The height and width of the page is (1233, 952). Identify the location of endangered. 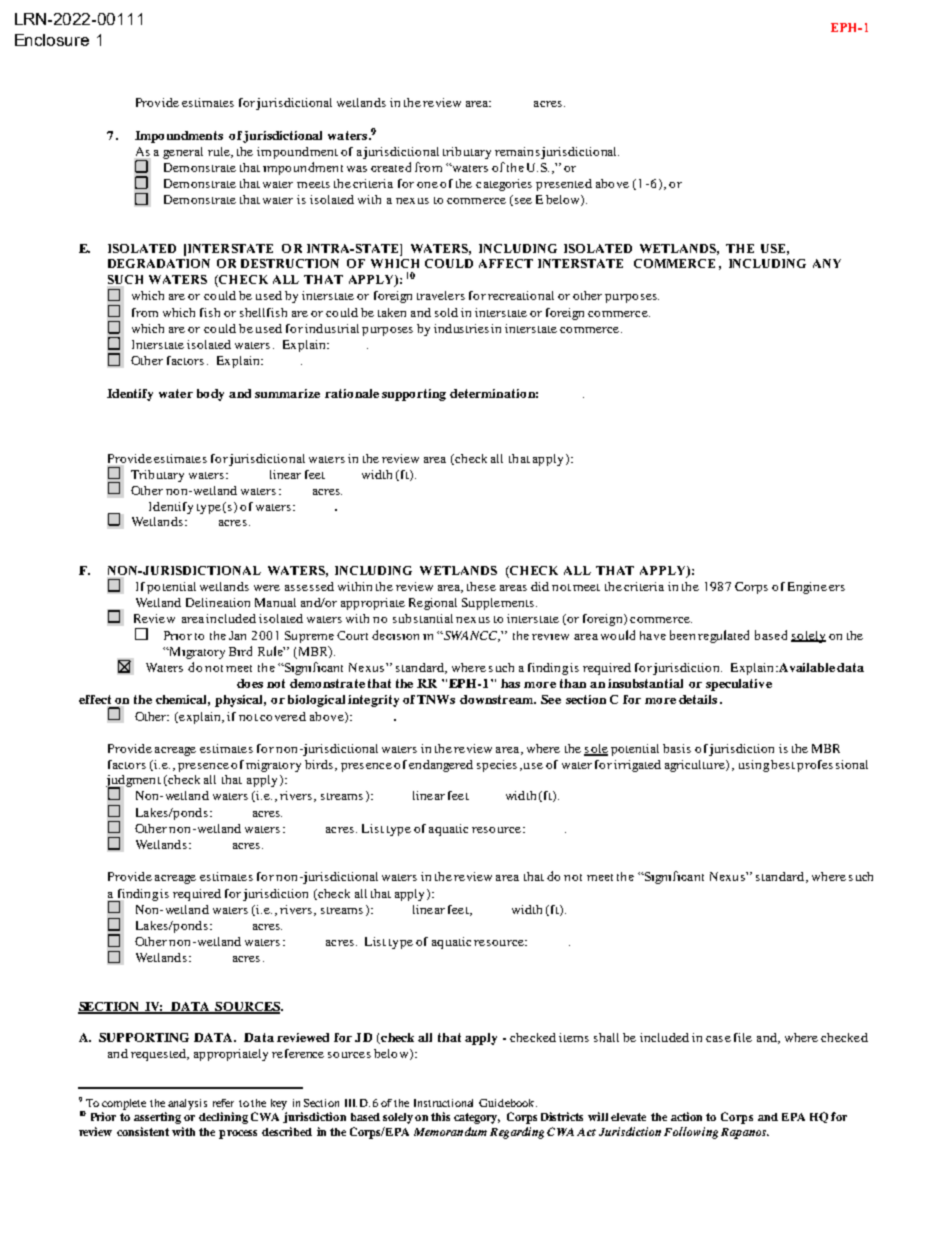
(441, 766).
